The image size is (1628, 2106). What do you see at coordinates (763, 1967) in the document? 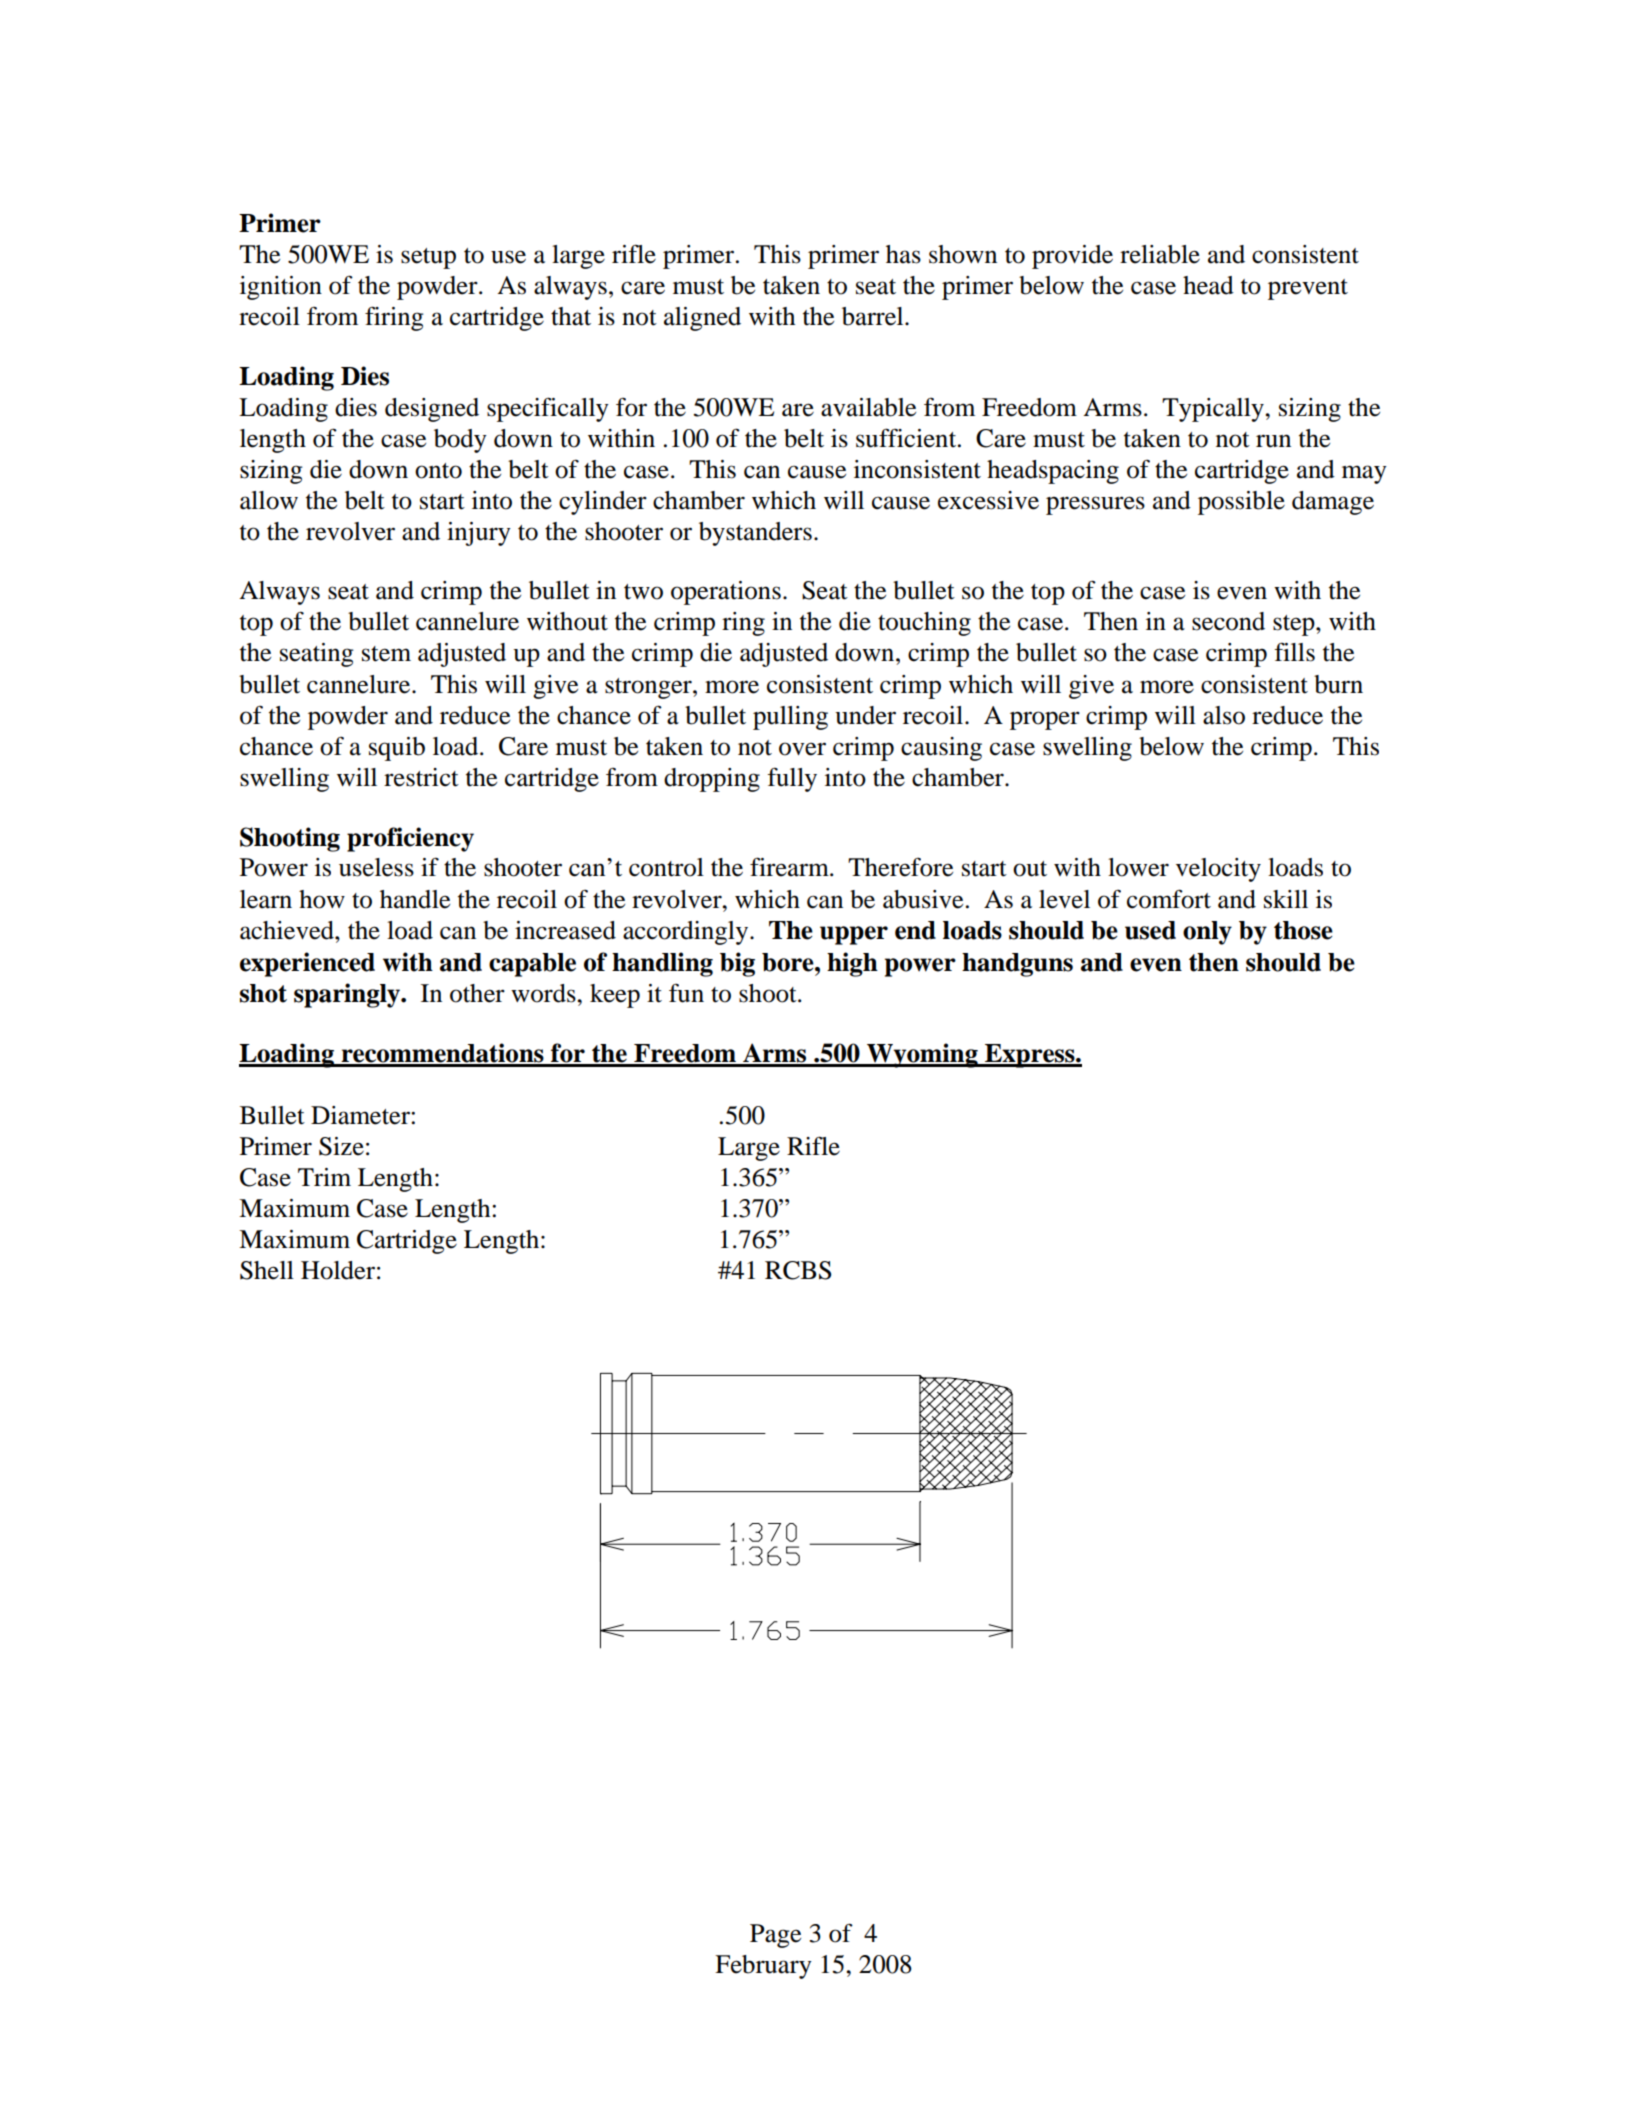
I see `February` at bounding box center [763, 1967].
